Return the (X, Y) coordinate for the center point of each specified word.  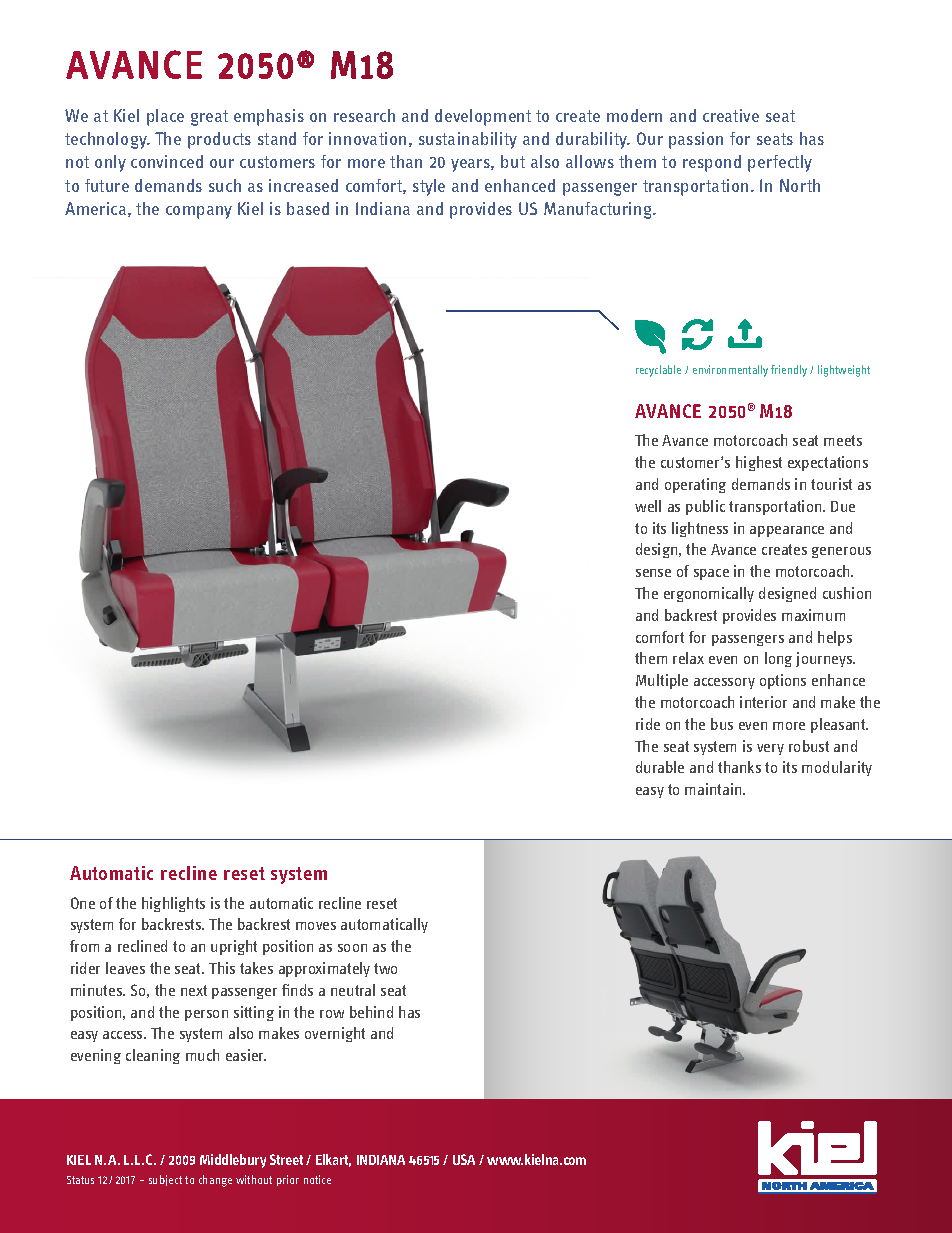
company (199, 212)
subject (165, 1180)
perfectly (780, 163)
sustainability (468, 140)
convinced (167, 161)
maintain (714, 789)
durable (660, 767)
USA (464, 1159)
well (648, 506)
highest (759, 463)
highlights (173, 904)
